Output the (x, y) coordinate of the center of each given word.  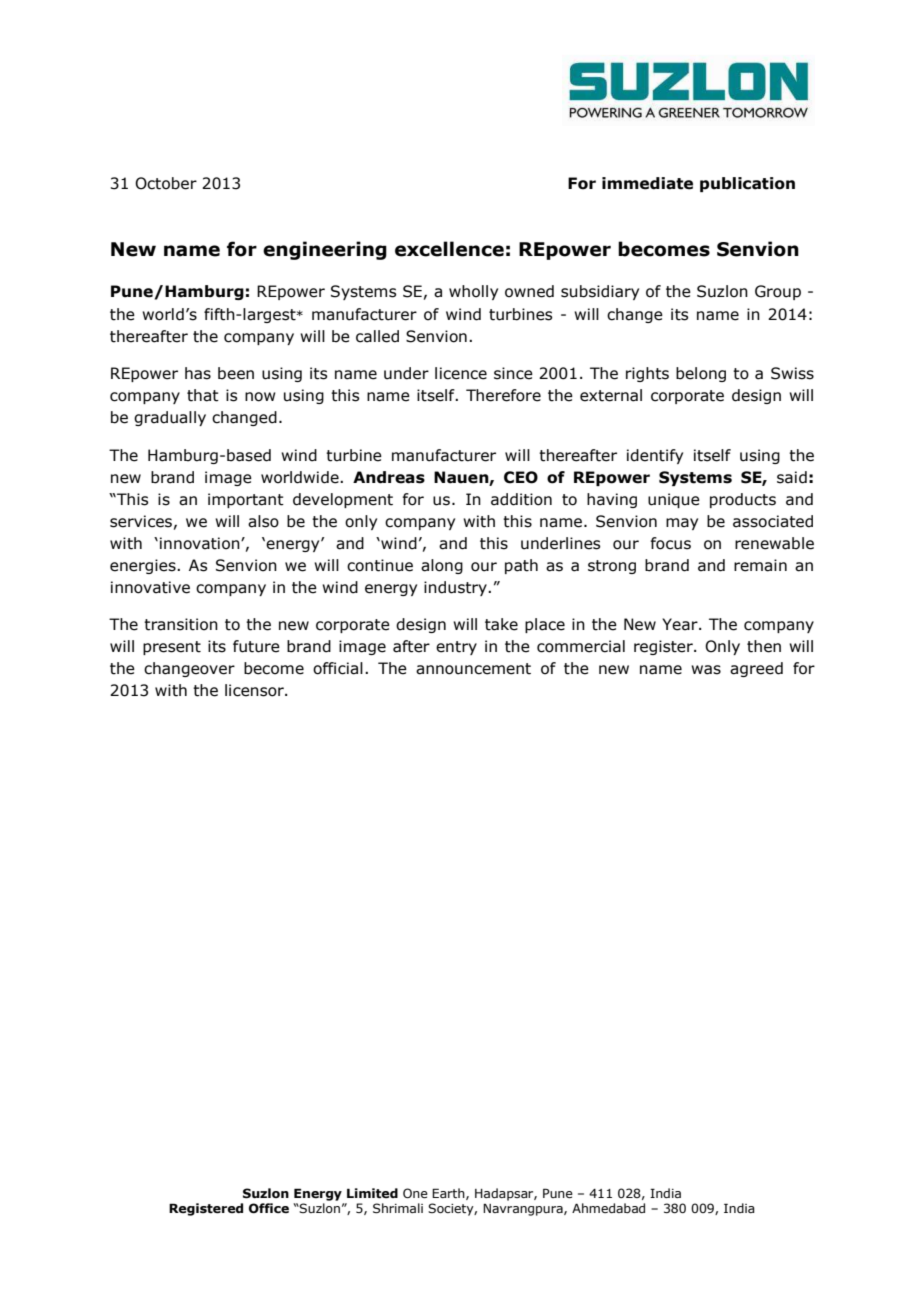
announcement (473, 669)
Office (269, 1208)
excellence (449, 249)
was (706, 670)
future (256, 646)
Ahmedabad (608, 1208)
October (166, 183)
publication (747, 184)
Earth (449, 1194)
